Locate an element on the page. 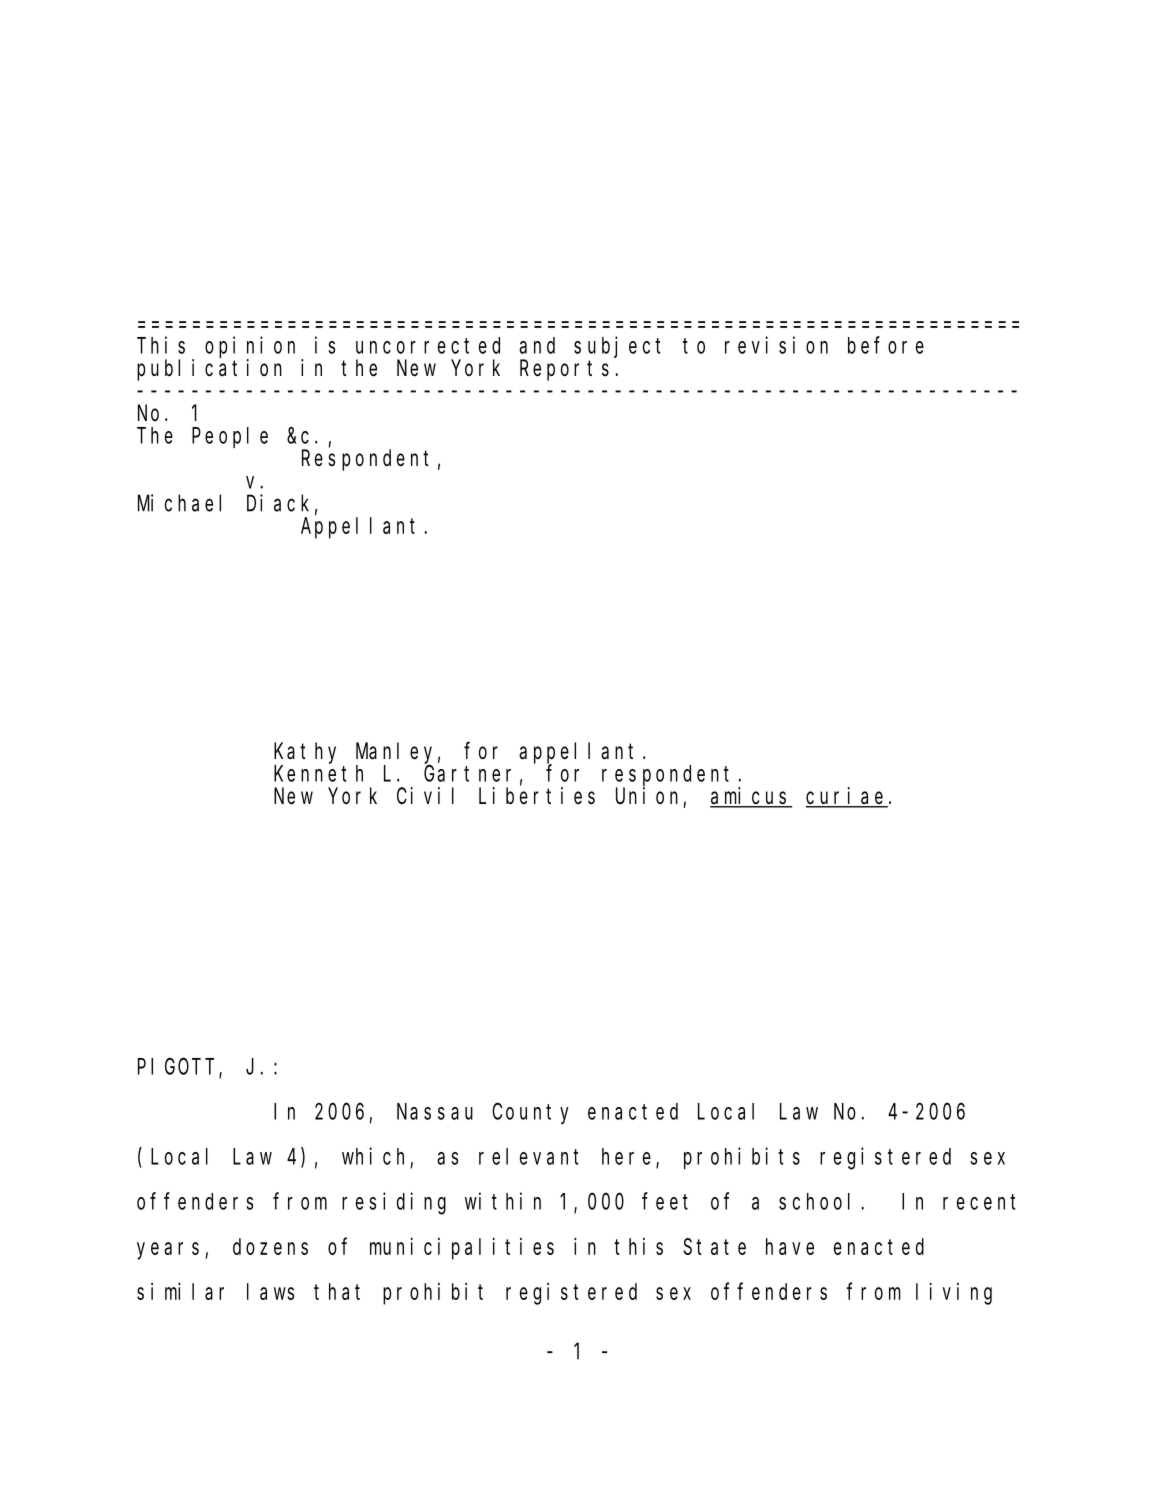 This document has height=1502, width=1161. municipalities is located at coordinates (462, 1249).
